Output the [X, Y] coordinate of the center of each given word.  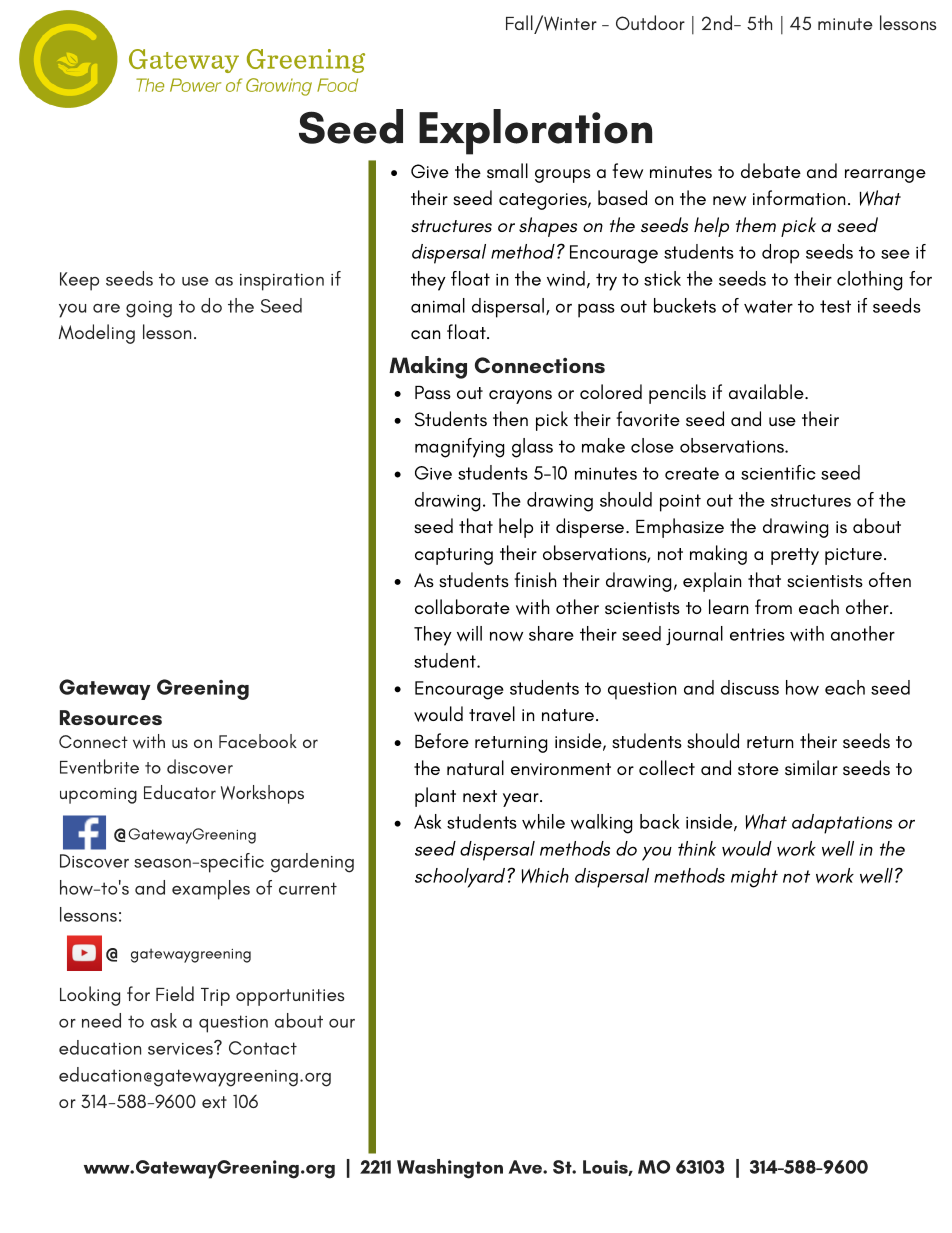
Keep [79, 281]
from [773, 606]
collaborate [462, 606]
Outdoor [650, 22]
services [181, 1048]
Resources [111, 717]
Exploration [535, 132]
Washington [450, 1169]
